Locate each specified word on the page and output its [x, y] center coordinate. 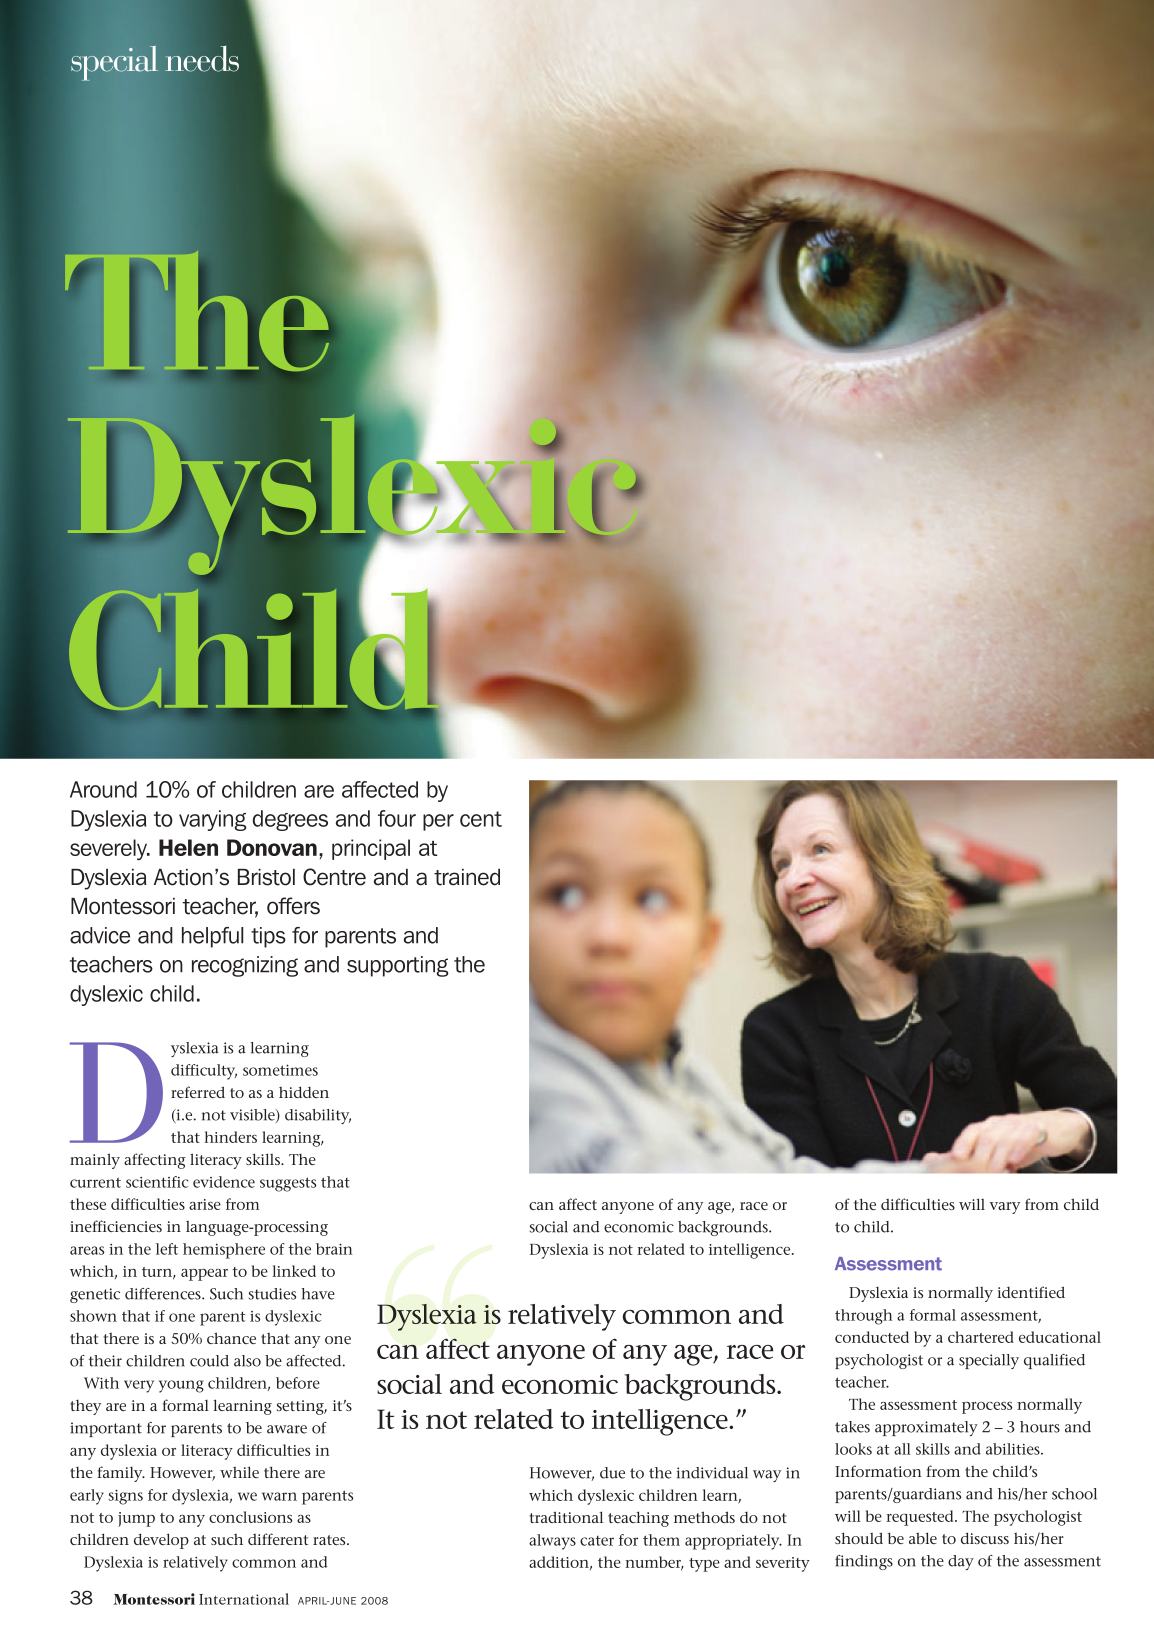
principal [371, 849]
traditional [566, 1517]
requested [921, 1518]
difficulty [204, 1072]
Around [103, 789]
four [397, 818]
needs [202, 59]
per [438, 822]
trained [467, 877]
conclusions [250, 1517]
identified [1031, 1292]
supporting [398, 966]
